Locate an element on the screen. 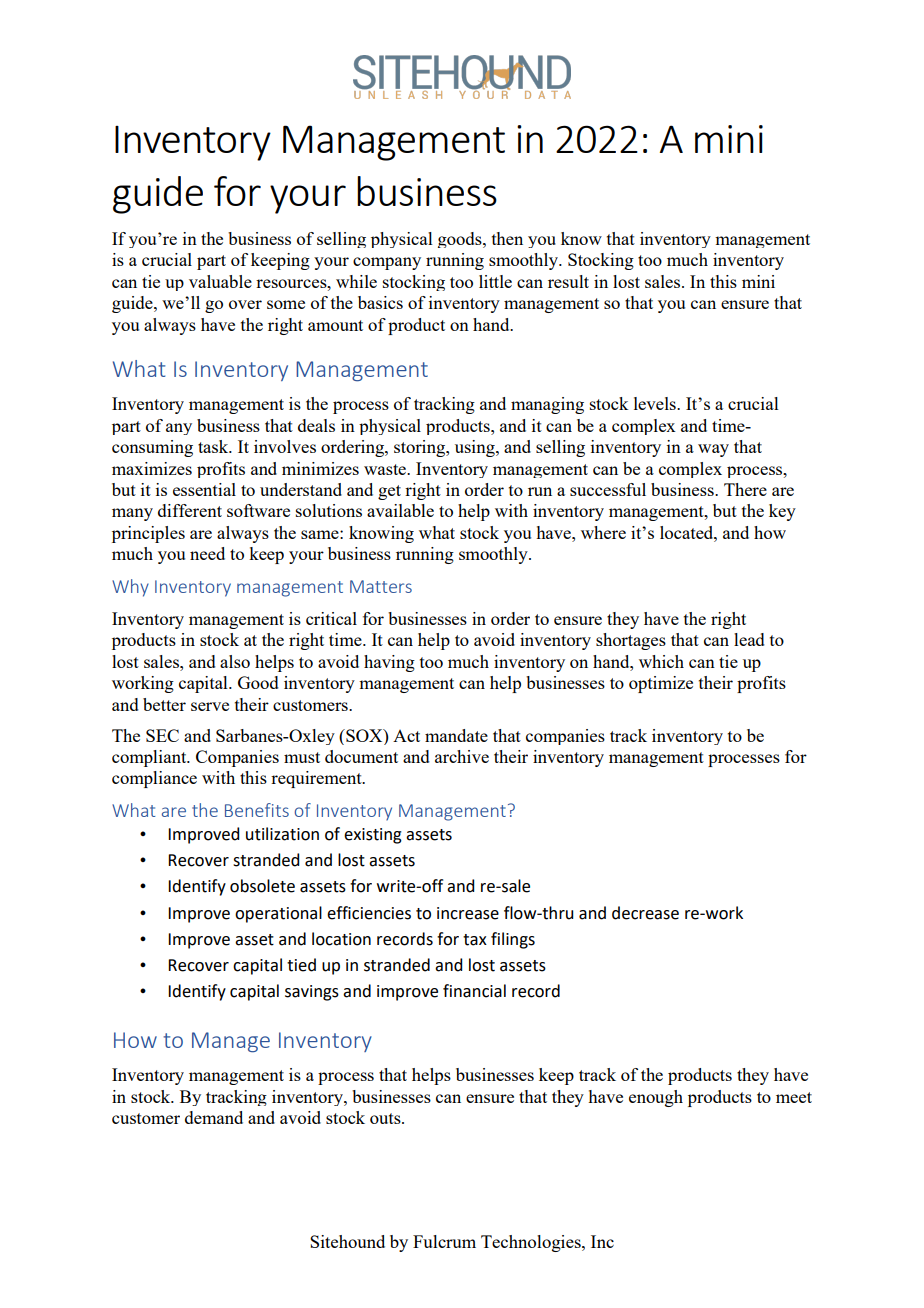 The width and height of the screenshot is (924, 1308). decrease is located at coordinates (645, 913).
